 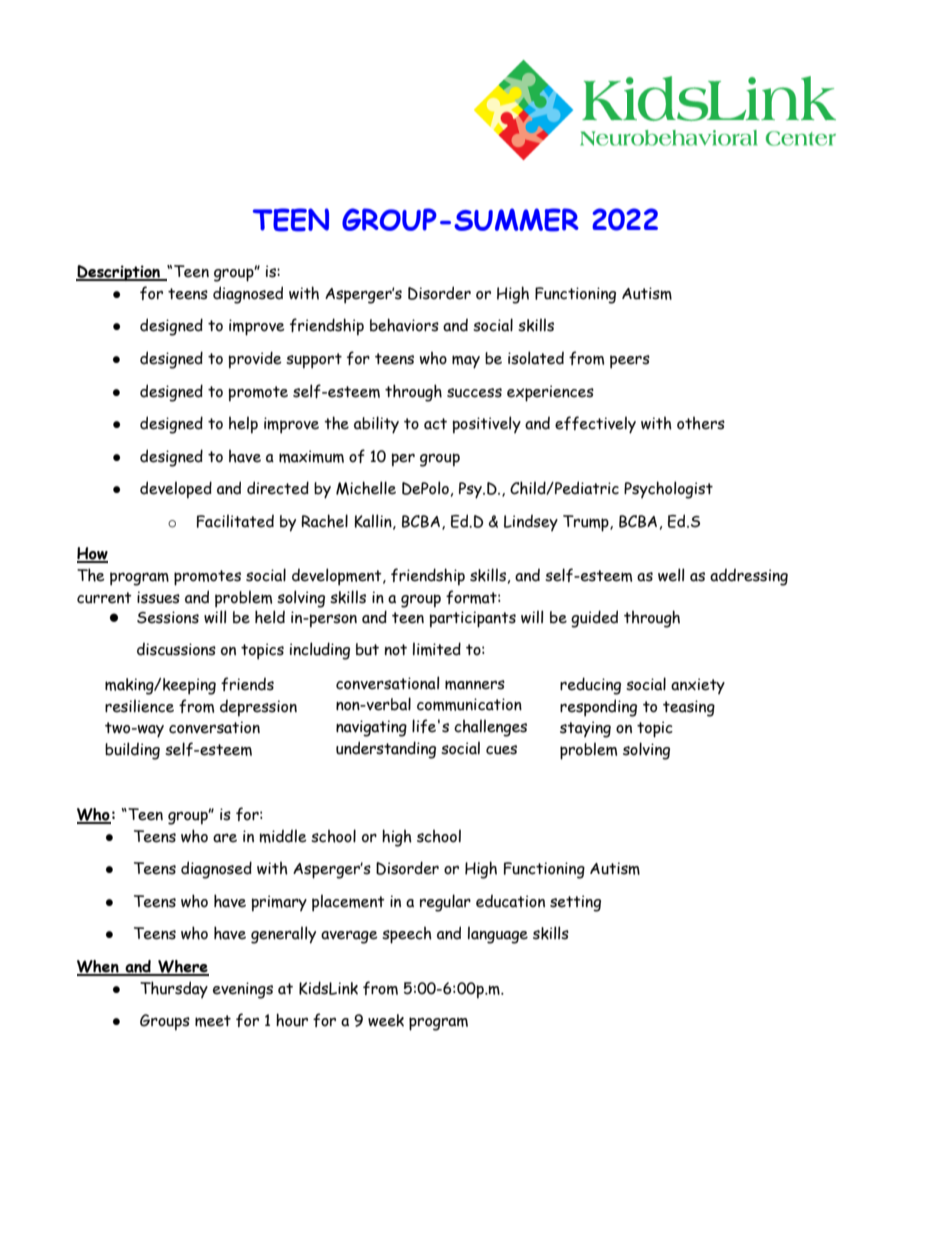 I want to click on teasing, so click(x=689, y=708).
